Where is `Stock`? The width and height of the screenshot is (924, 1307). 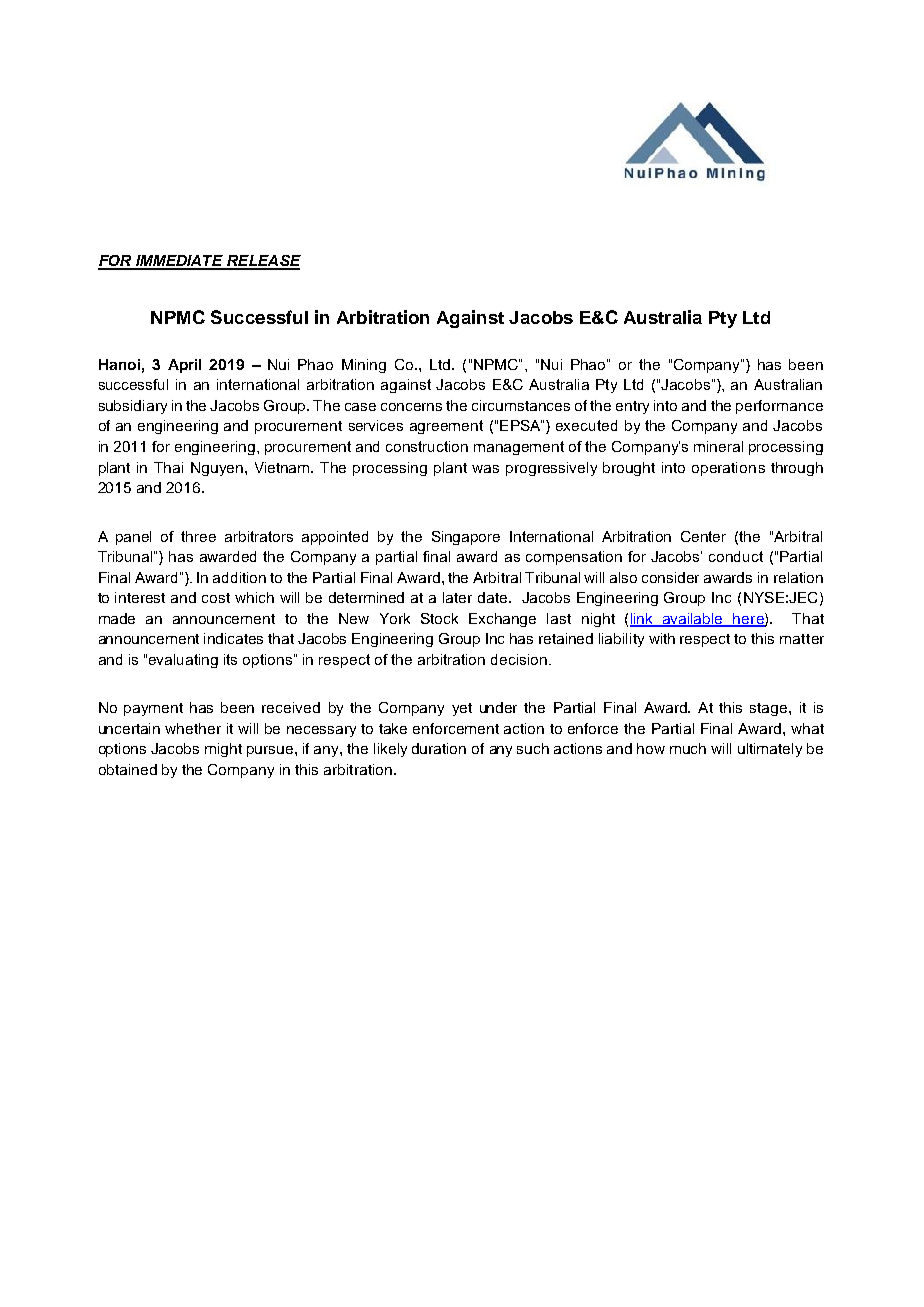
Stock is located at coordinates (439, 618).
